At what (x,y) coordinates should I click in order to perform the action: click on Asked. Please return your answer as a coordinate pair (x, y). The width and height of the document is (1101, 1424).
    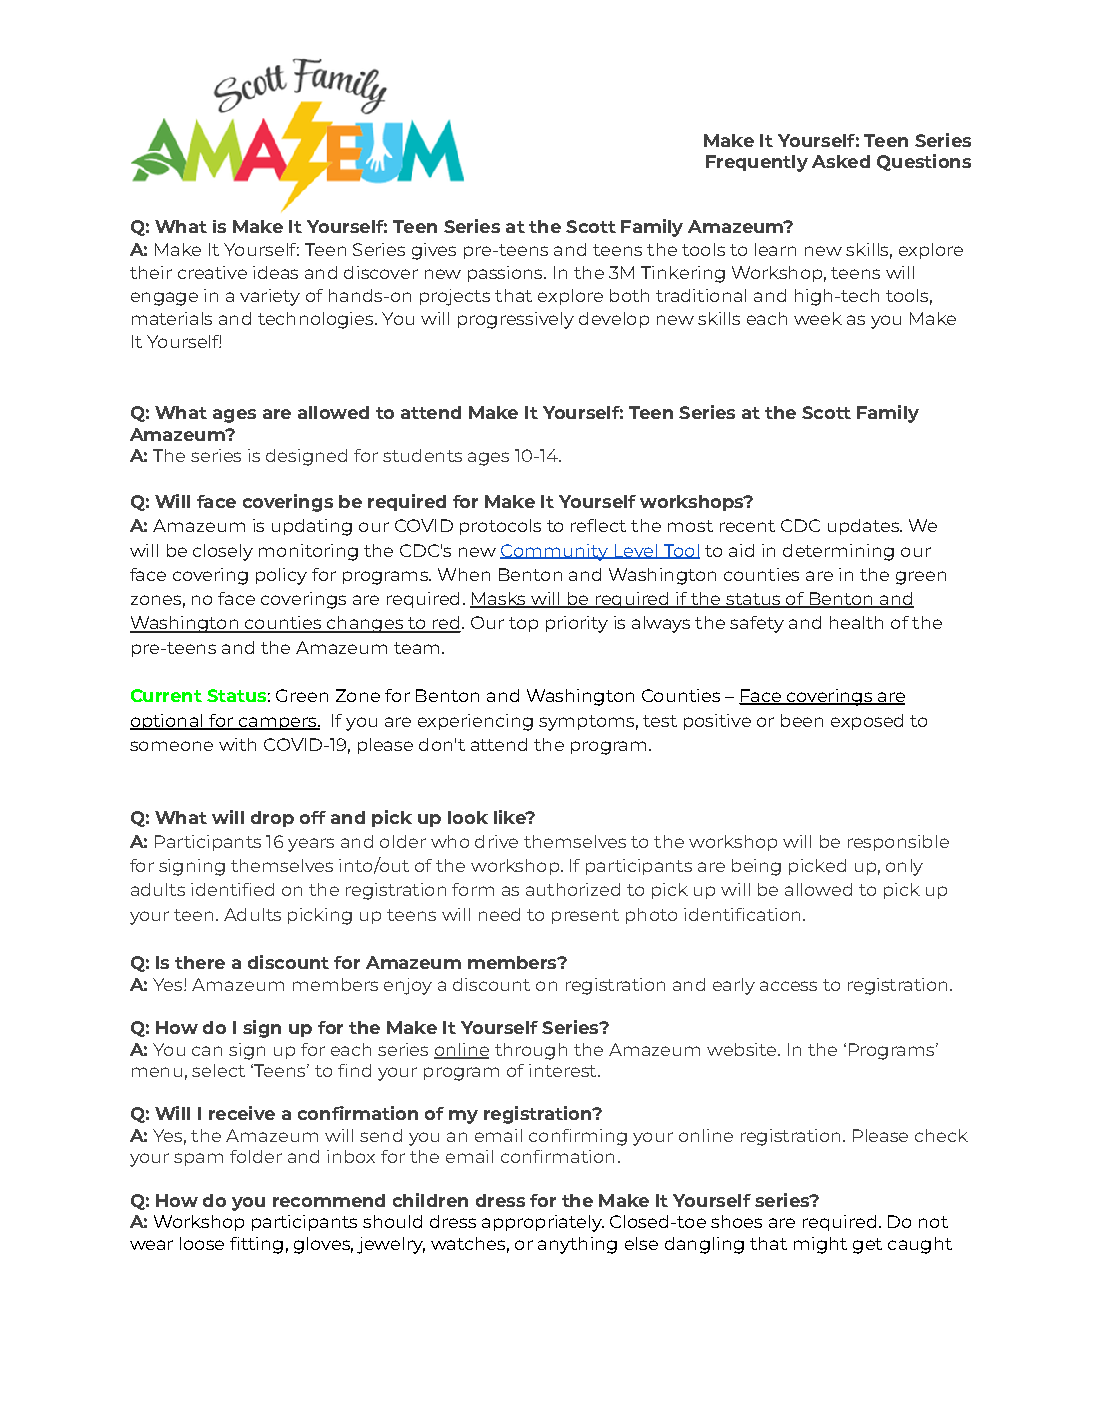
    Looking at the image, I should click on (841, 161).
